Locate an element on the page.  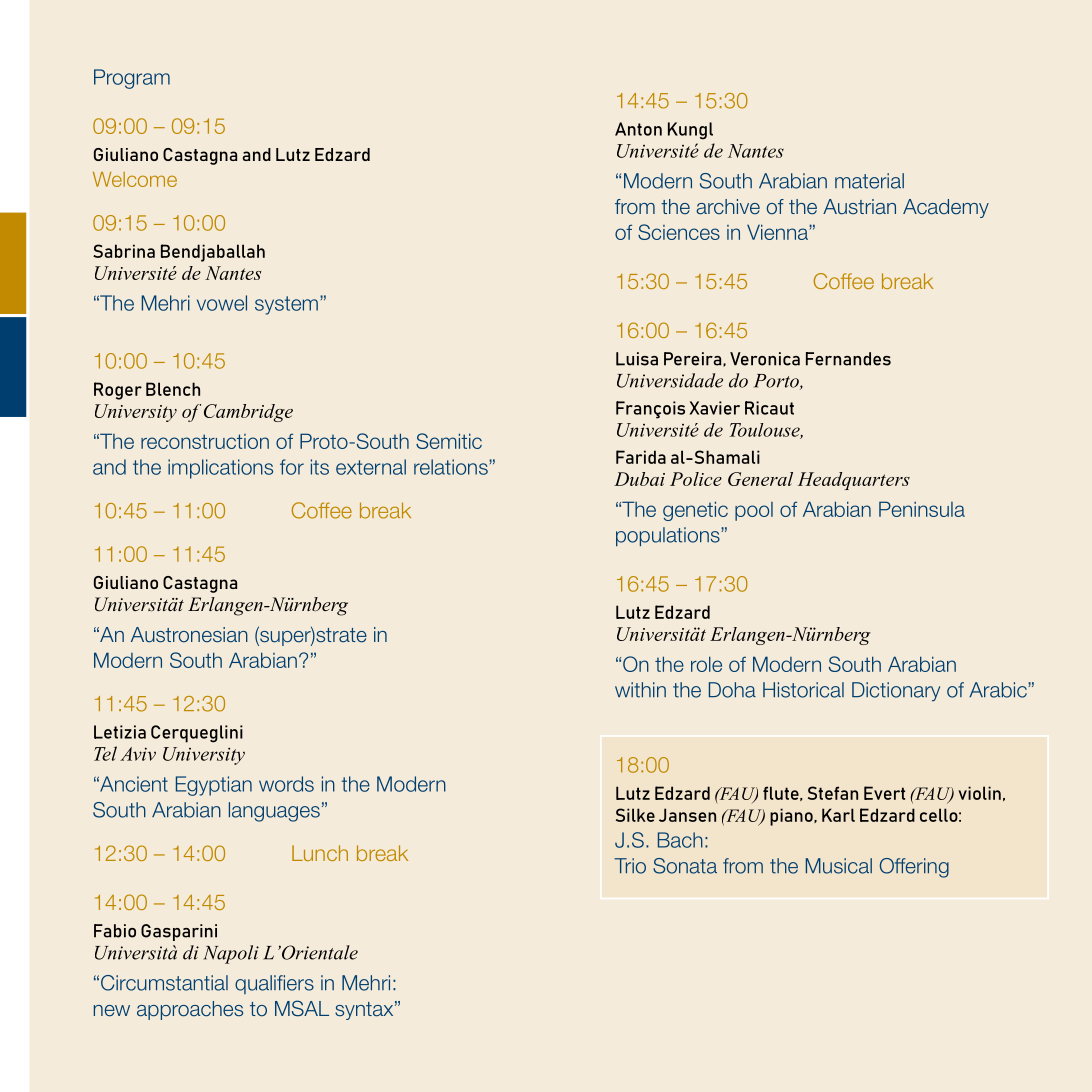
Circumstantial is located at coordinates (164, 983).
